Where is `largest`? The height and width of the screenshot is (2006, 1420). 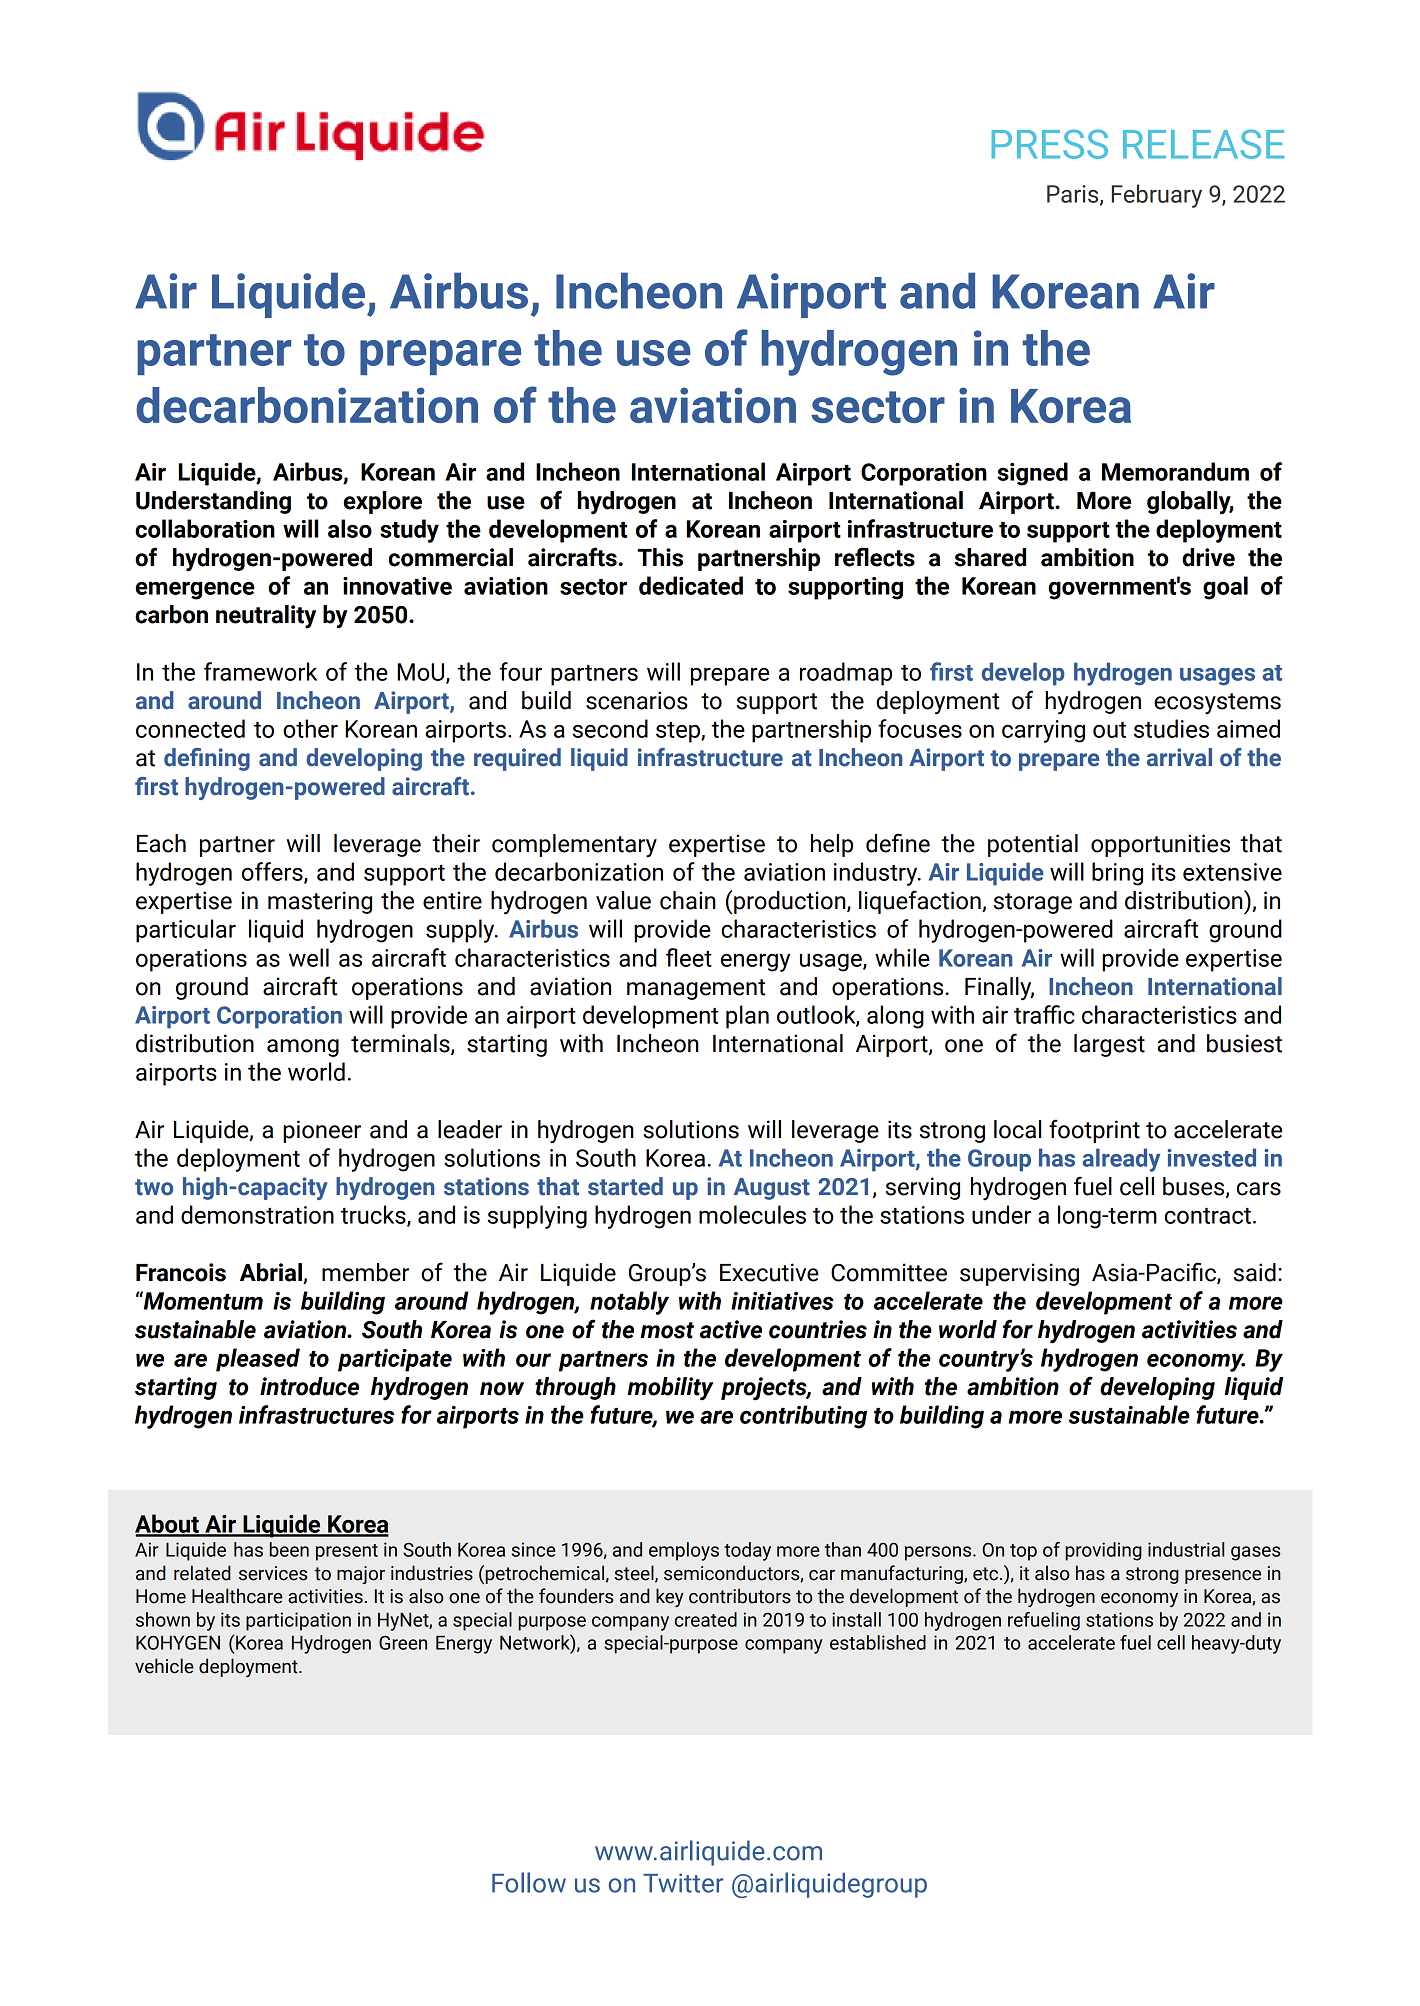 largest is located at coordinates (1109, 1045).
